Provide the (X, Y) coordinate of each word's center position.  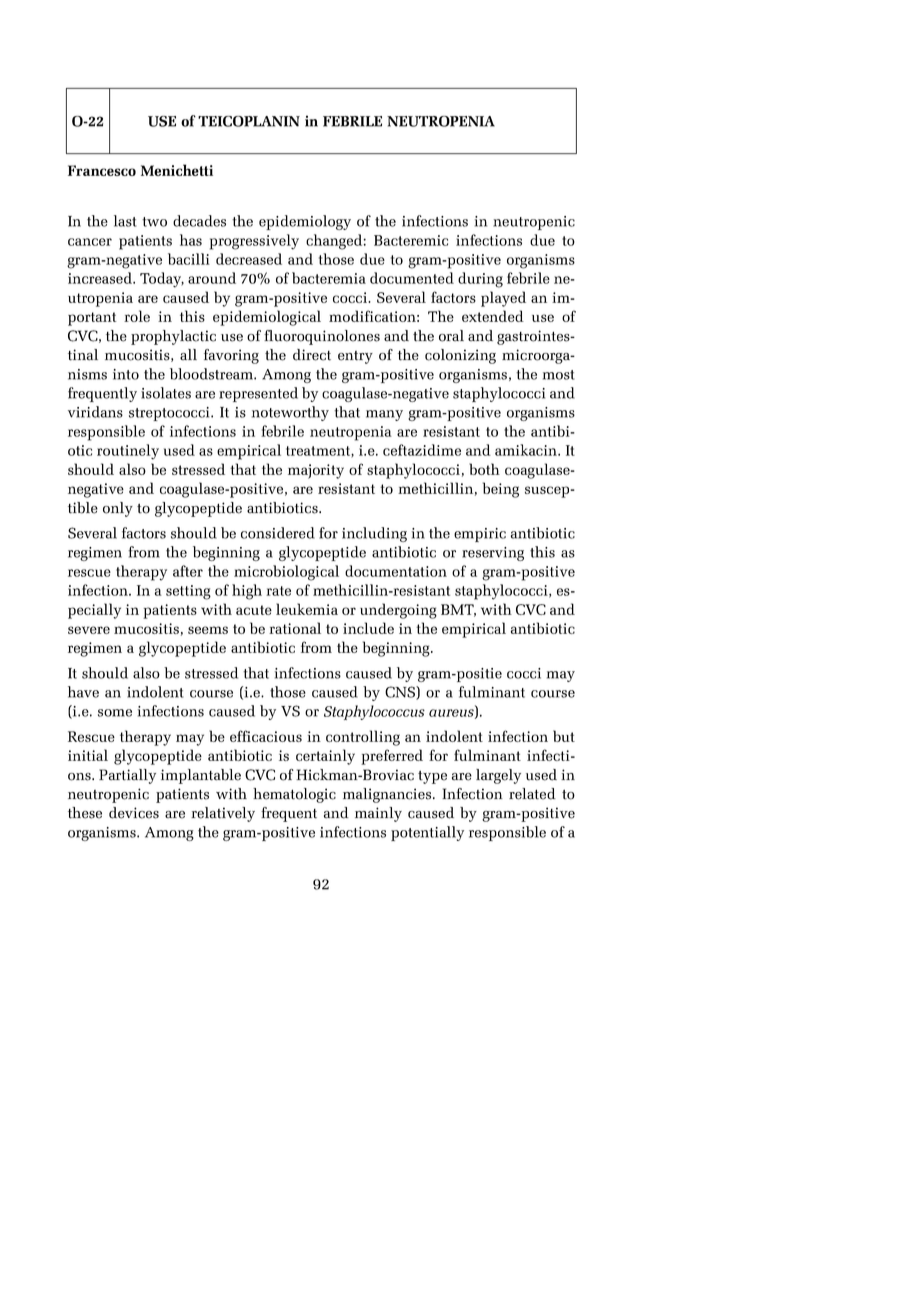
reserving (493, 554)
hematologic (294, 795)
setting (188, 592)
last (125, 221)
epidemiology (305, 222)
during (480, 280)
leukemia (307, 609)
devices (134, 813)
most (559, 375)
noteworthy (290, 413)
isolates (166, 393)
